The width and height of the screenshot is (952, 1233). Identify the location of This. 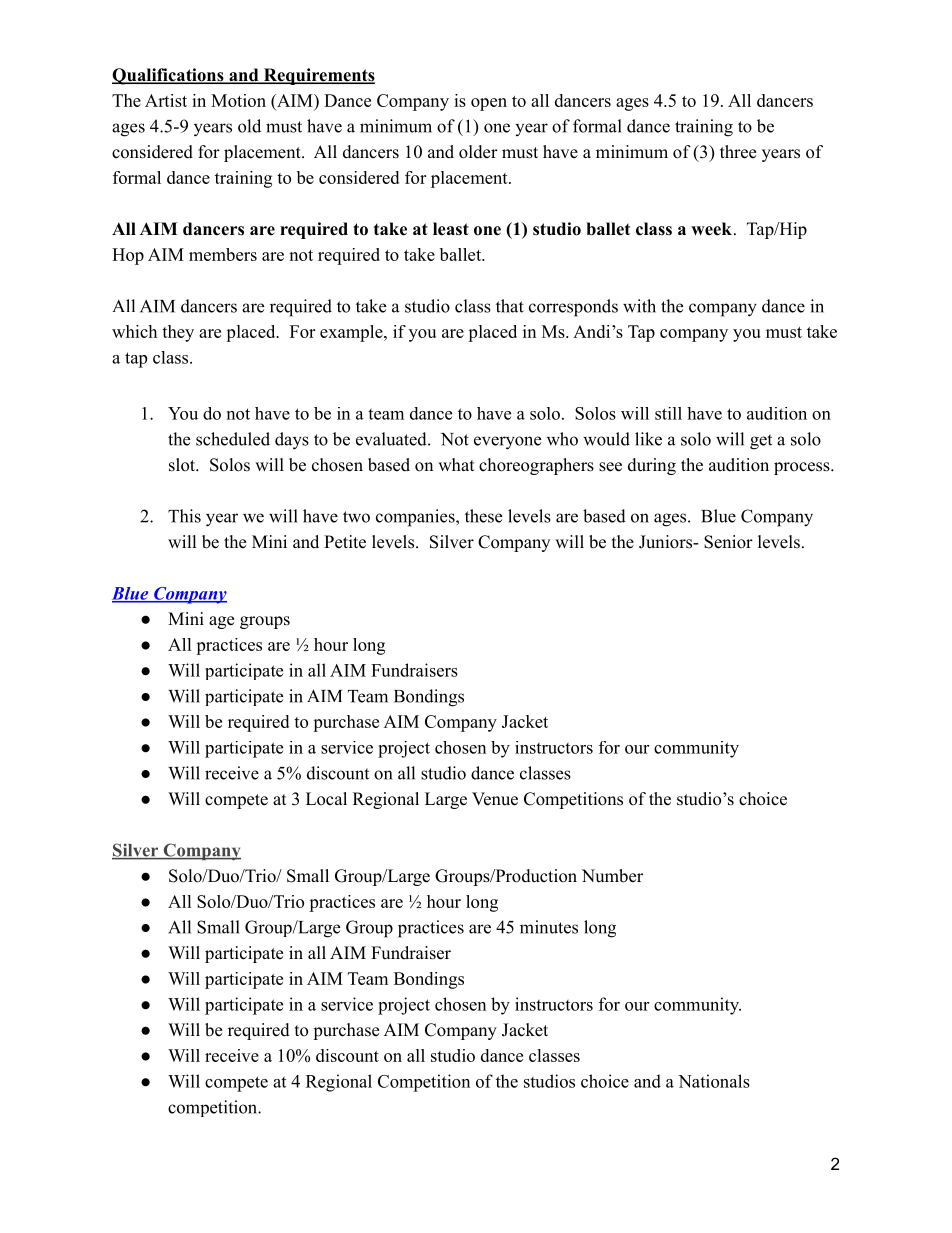
(184, 516).
